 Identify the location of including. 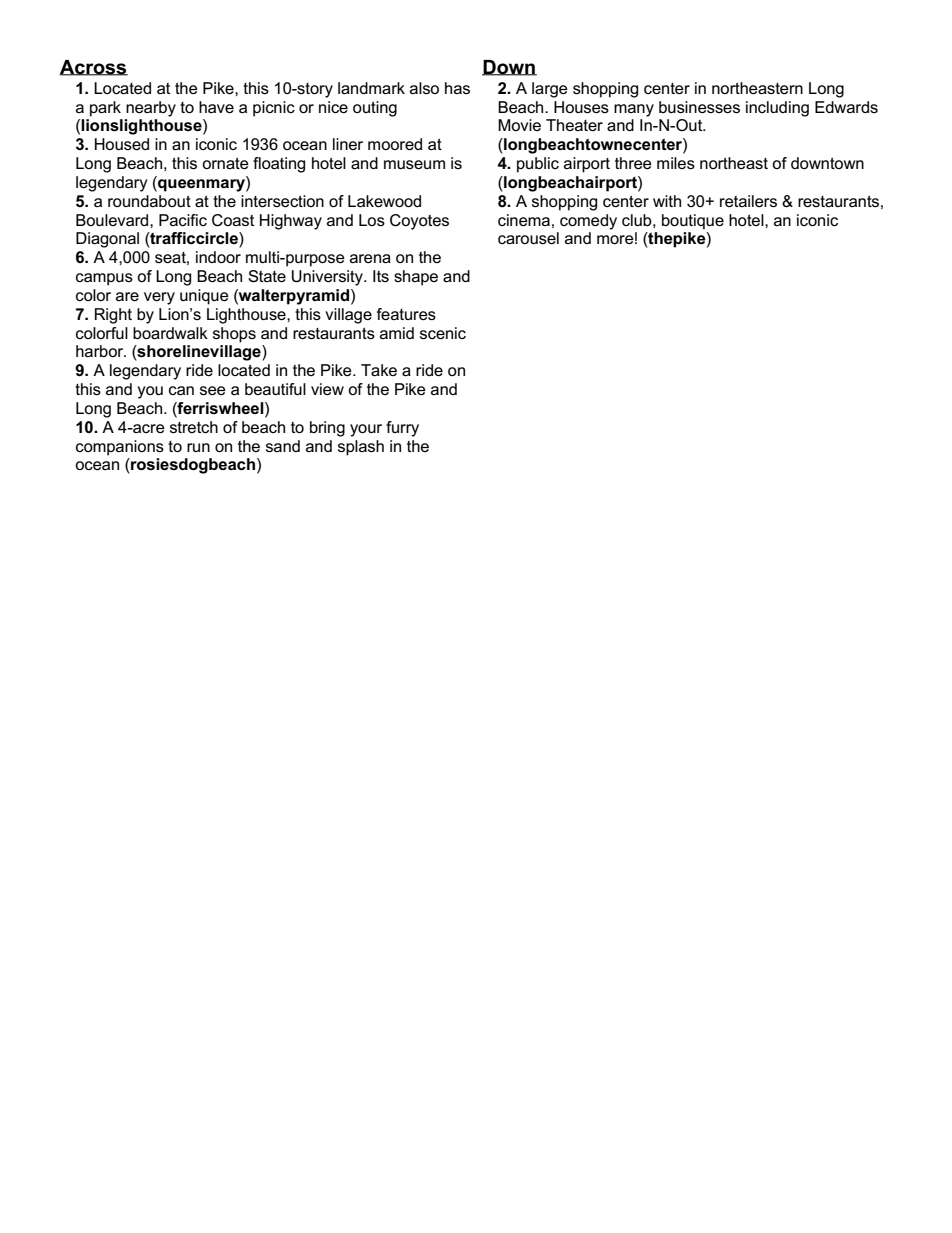
(777, 109).
